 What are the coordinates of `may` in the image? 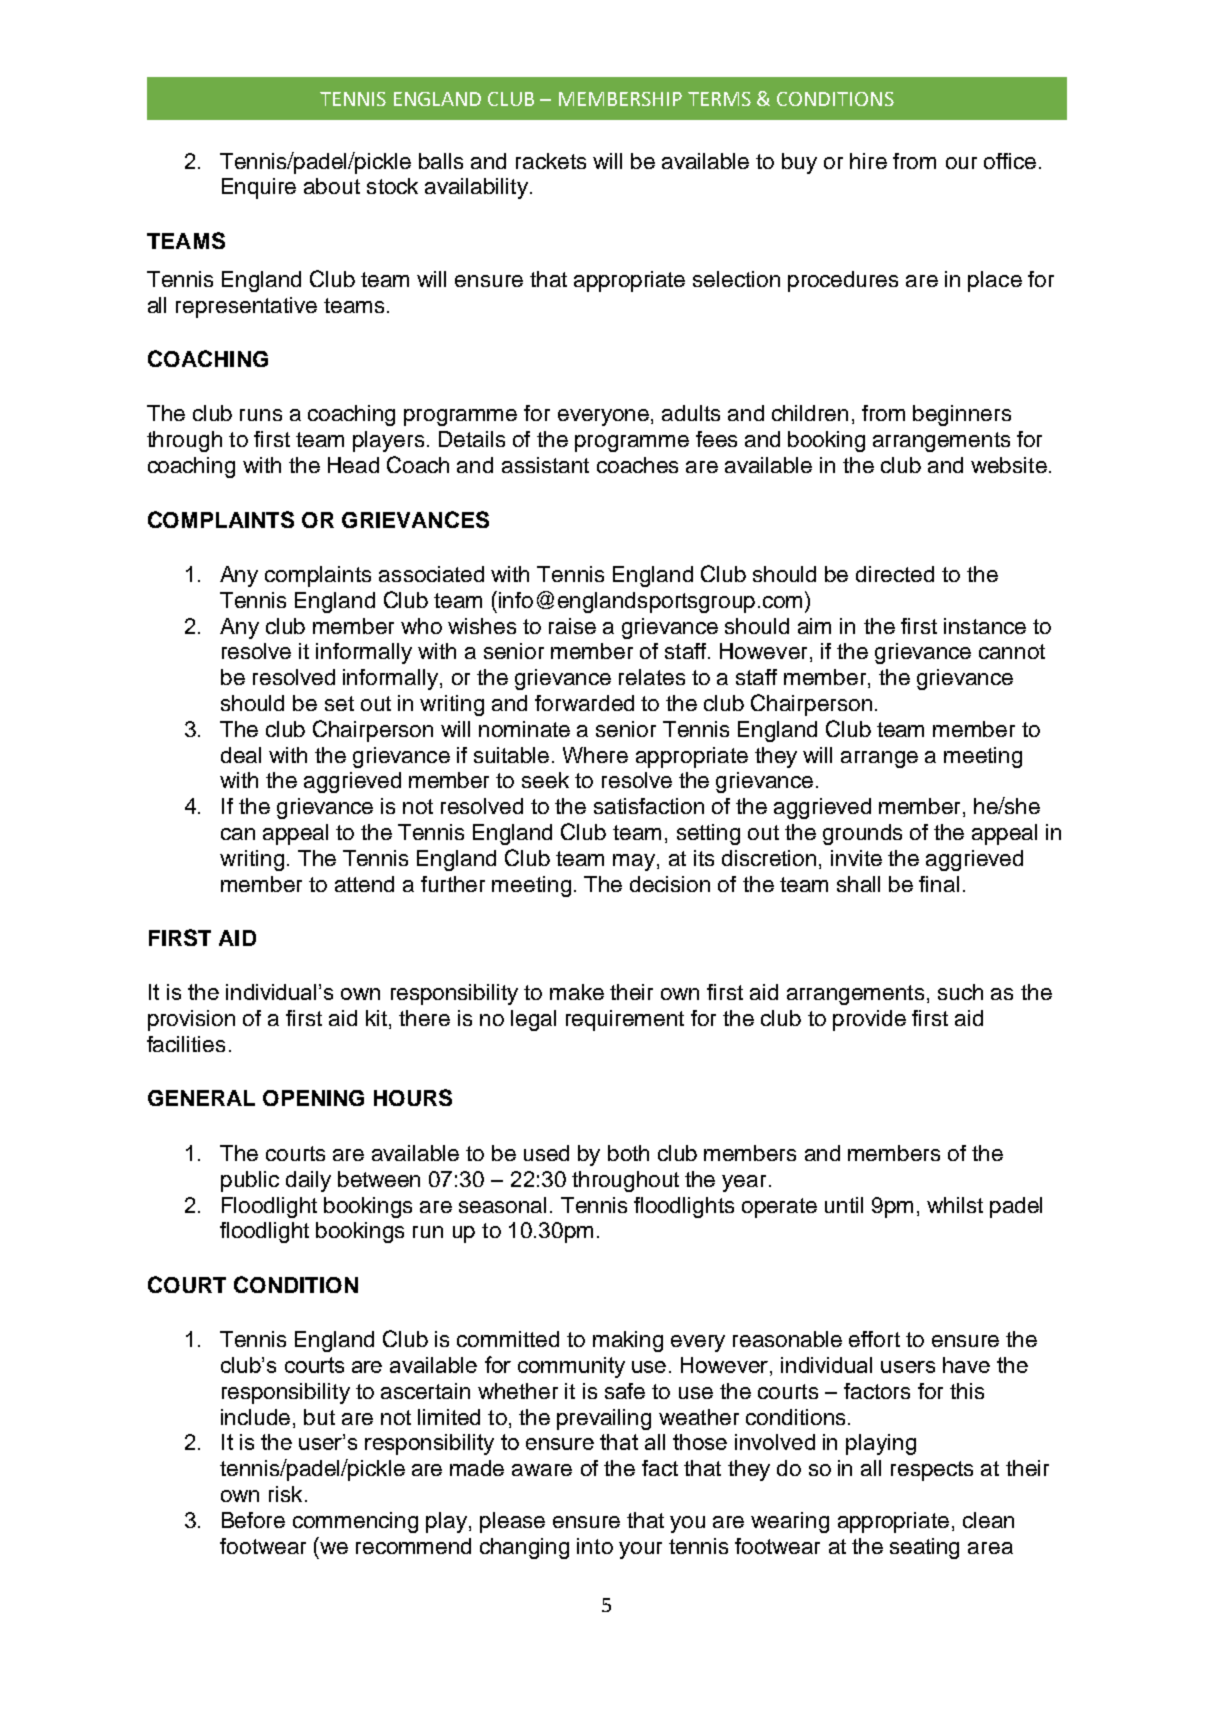 It's located at (635, 862).
